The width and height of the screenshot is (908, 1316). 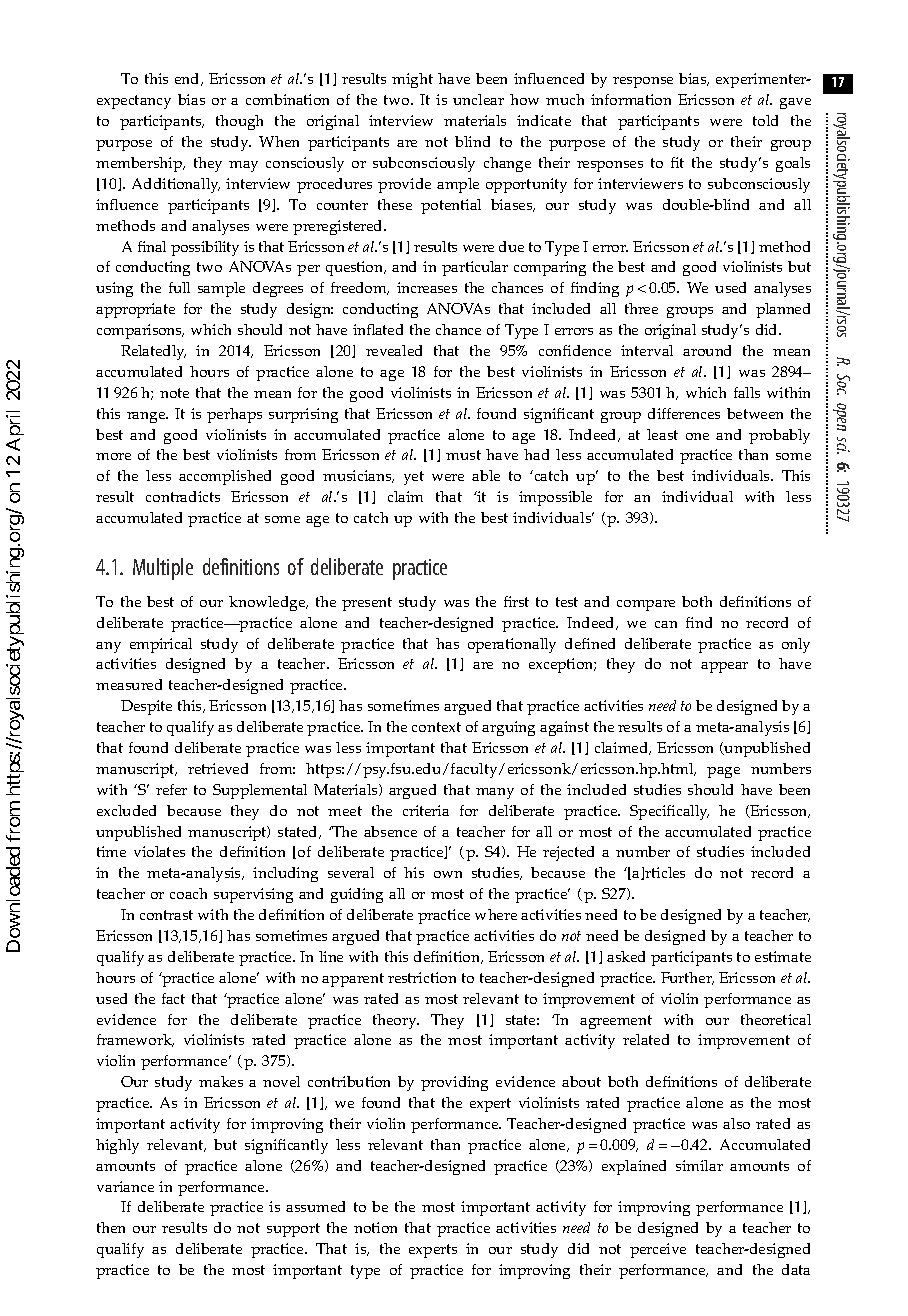 What do you see at coordinates (687, 978) in the screenshot?
I see `Further` at bounding box center [687, 978].
